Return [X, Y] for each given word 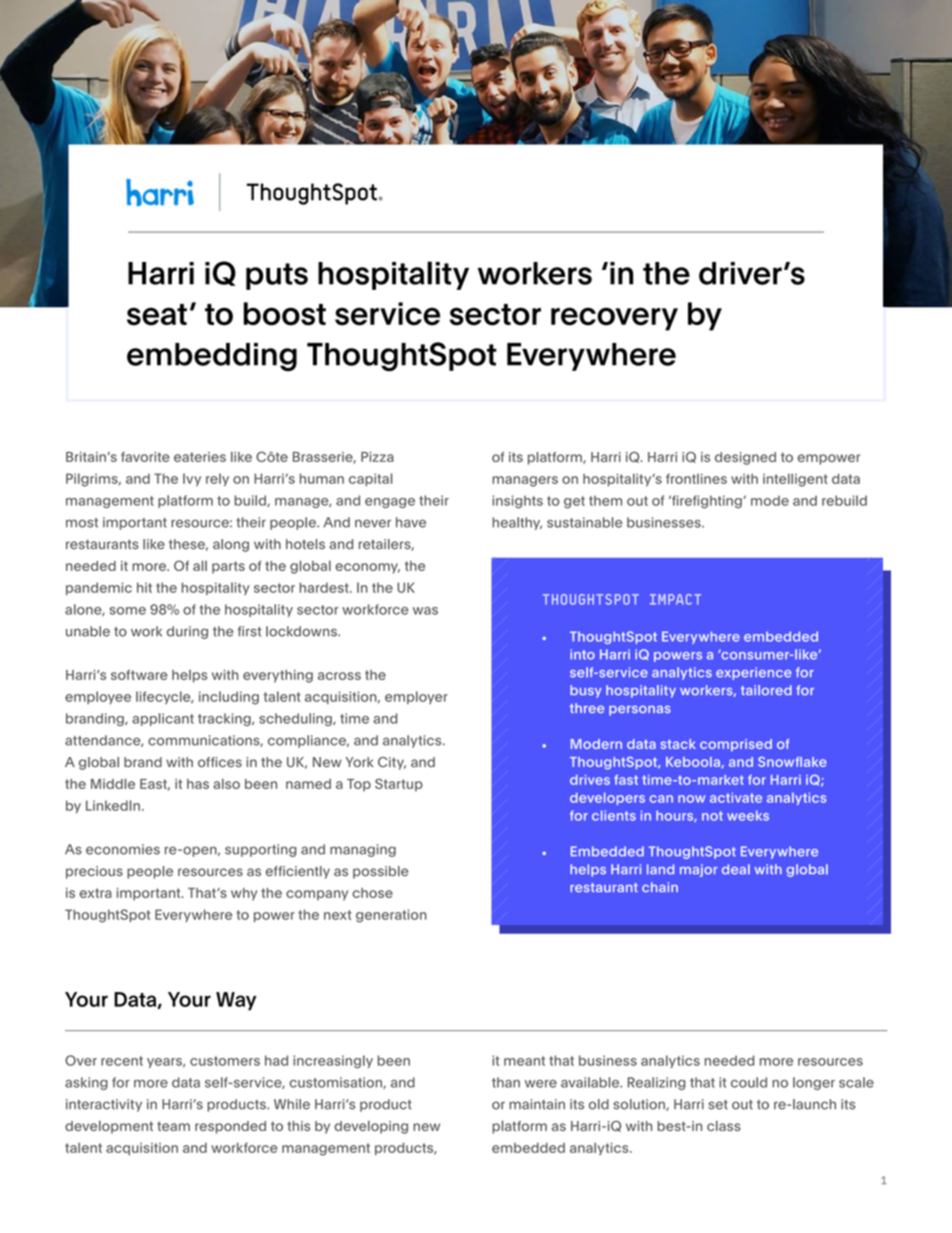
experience [754, 673]
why [244, 894]
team [173, 1126]
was [425, 611]
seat [157, 315]
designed [745, 458]
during [187, 632]
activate [736, 798]
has [198, 784]
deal [736, 869]
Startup [399, 785]
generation [391, 916]
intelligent [795, 480]
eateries [200, 457]
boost [285, 314]
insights [517, 502]
